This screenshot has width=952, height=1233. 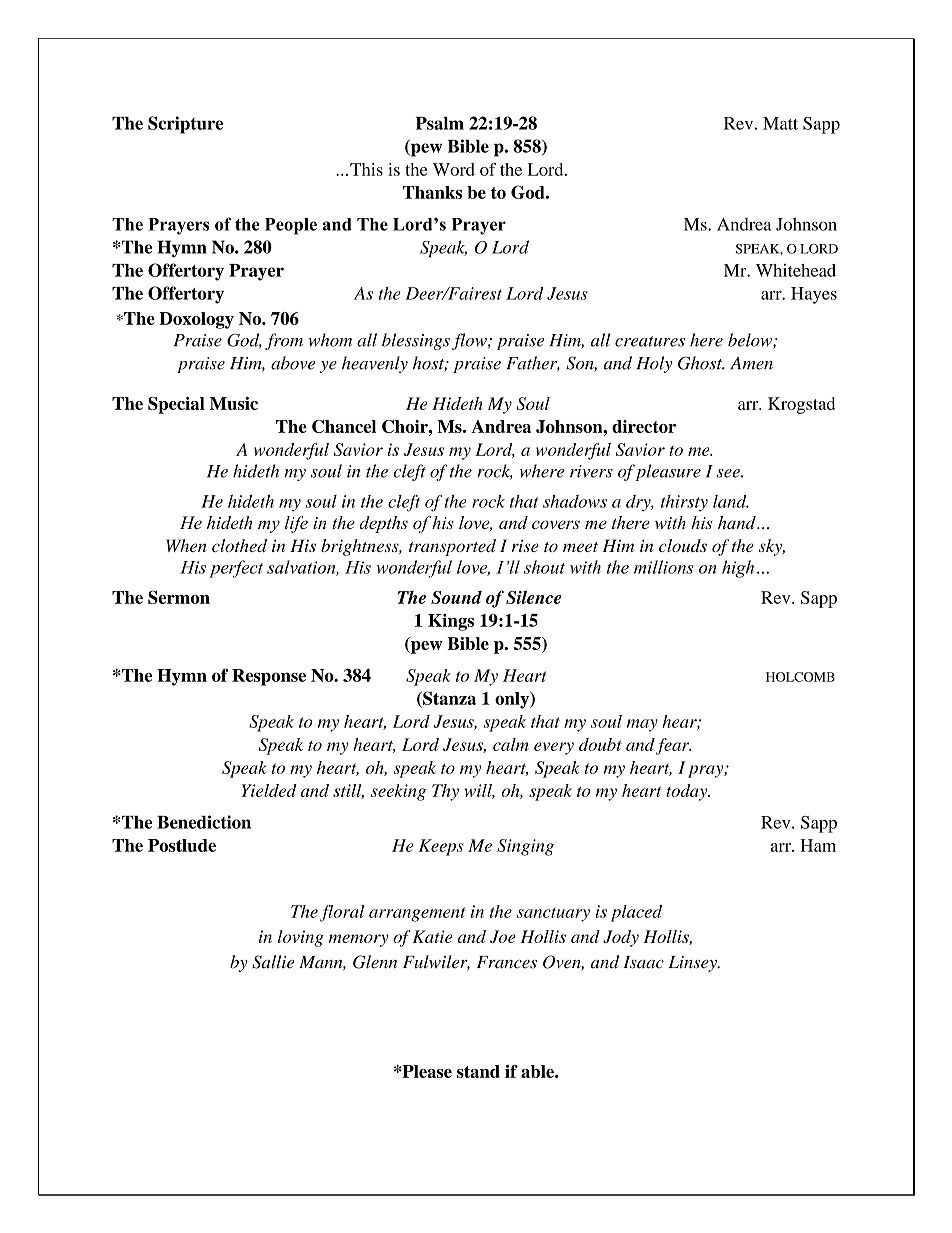 What do you see at coordinates (751, 363) in the screenshot?
I see `Amen` at bounding box center [751, 363].
